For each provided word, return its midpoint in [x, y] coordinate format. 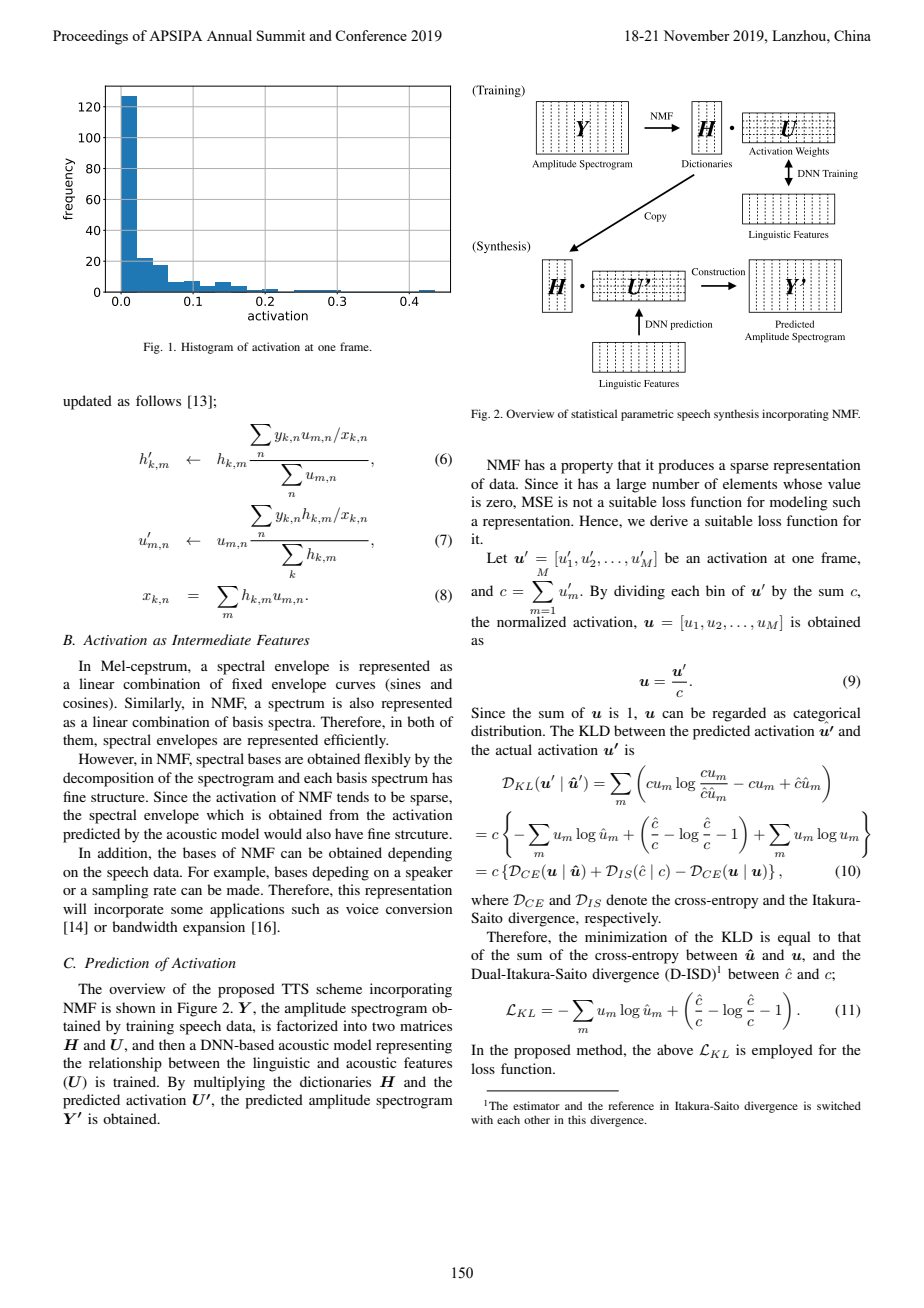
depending [420, 854]
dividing [639, 592]
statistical [594, 413]
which [225, 814]
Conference [371, 35]
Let [497, 557]
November [696, 35]
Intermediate [211, 639]
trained [135, 1081]
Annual [229, 35]
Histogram [207, 348]
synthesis [736, 415]
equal [794, 938]
